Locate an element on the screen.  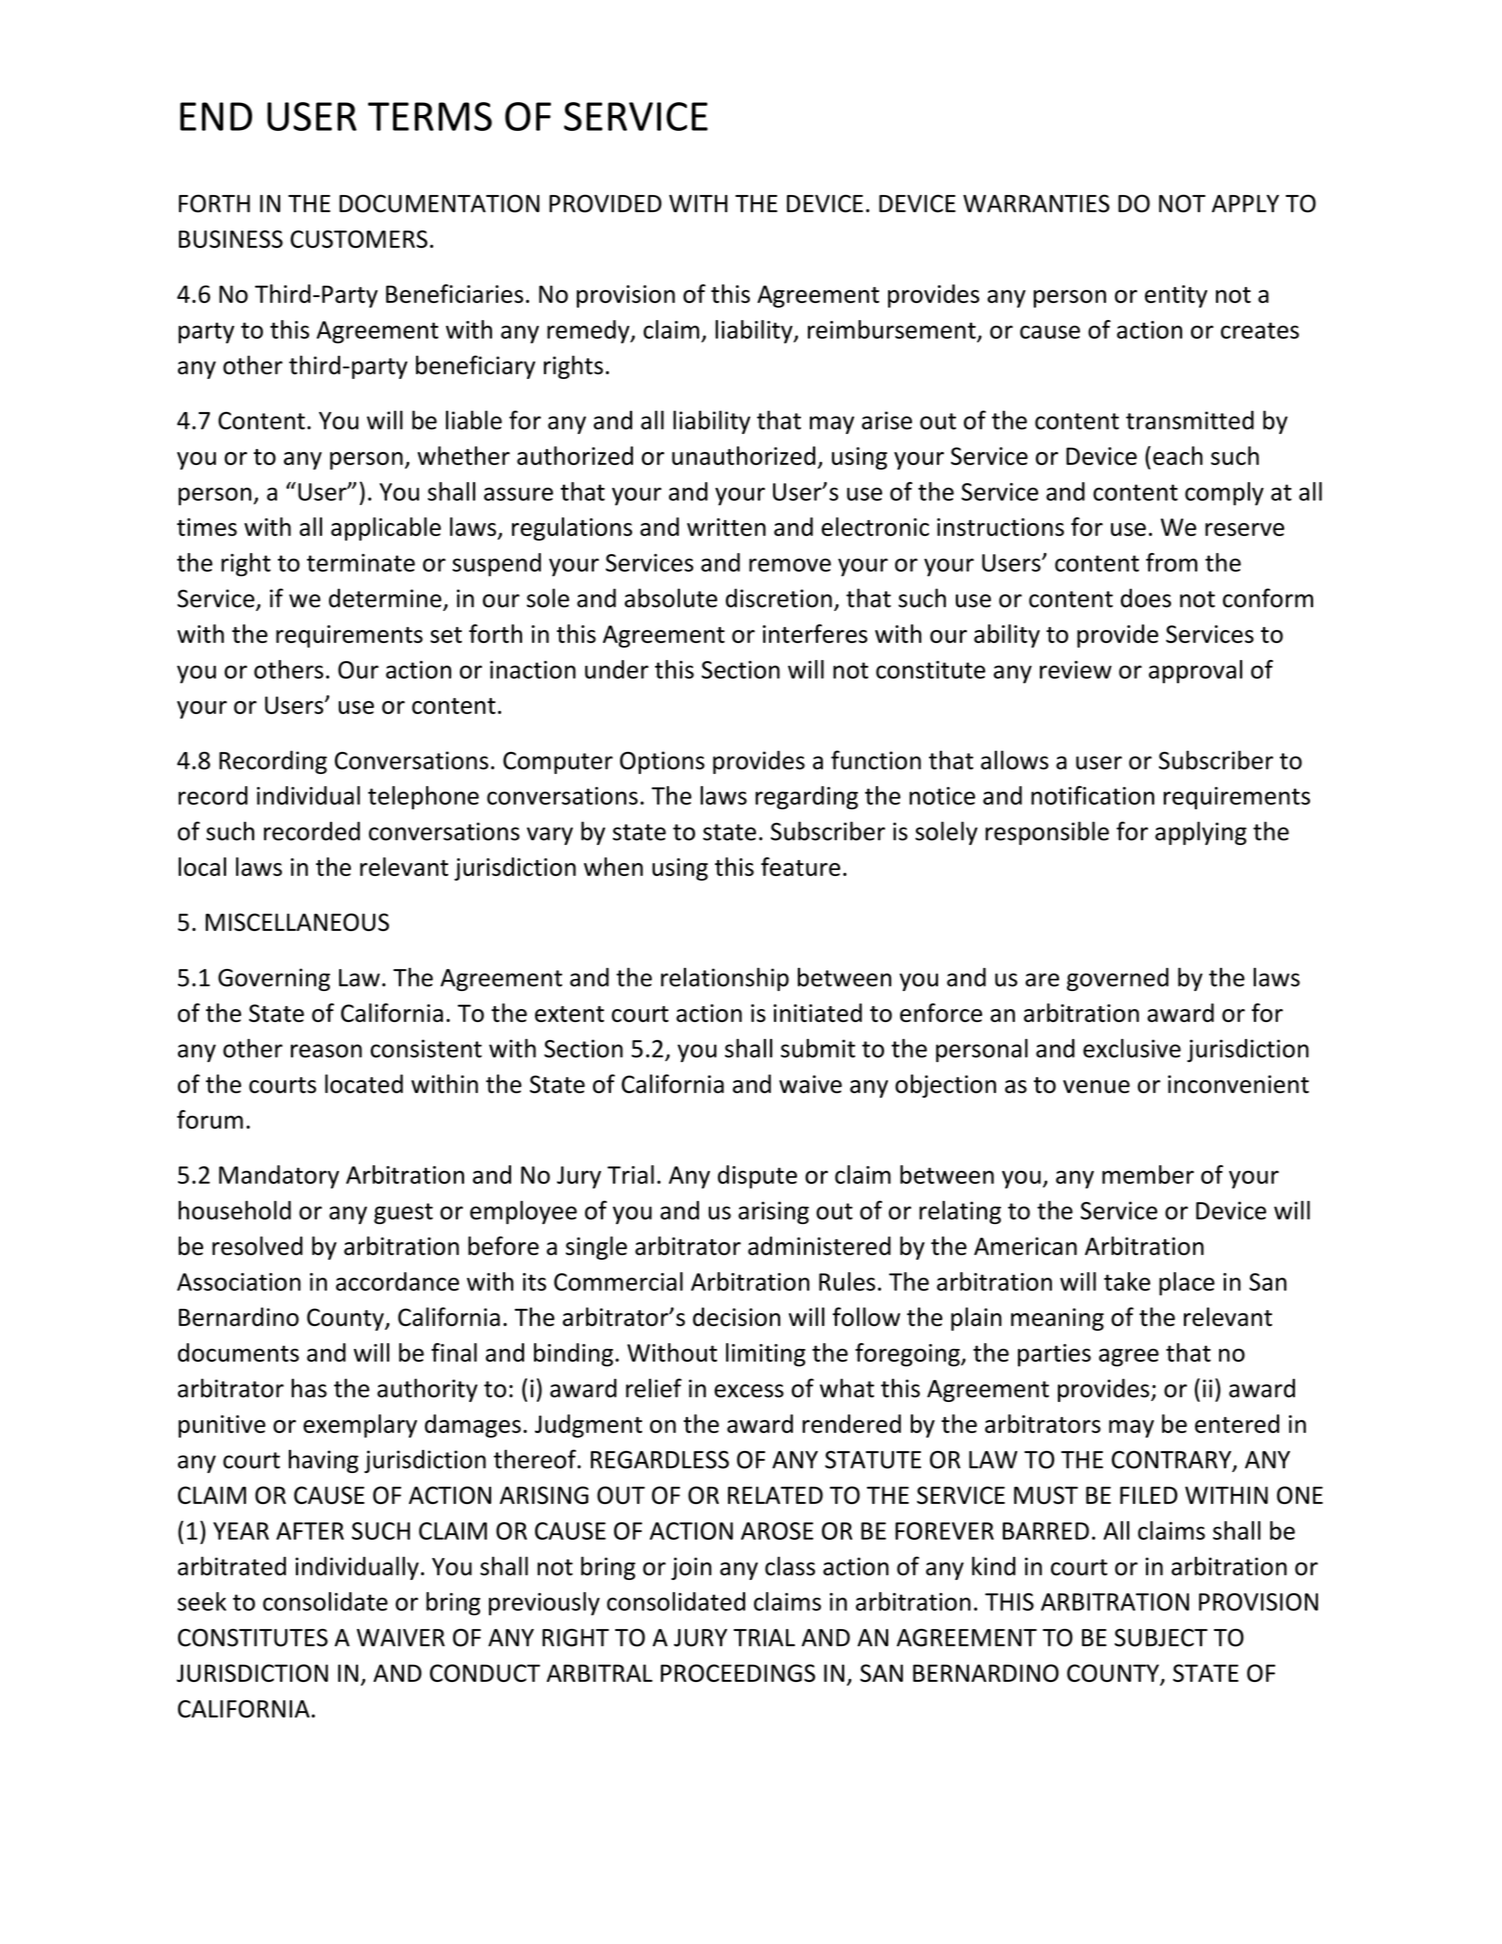
decision is located at coordinates (736, 1317).
